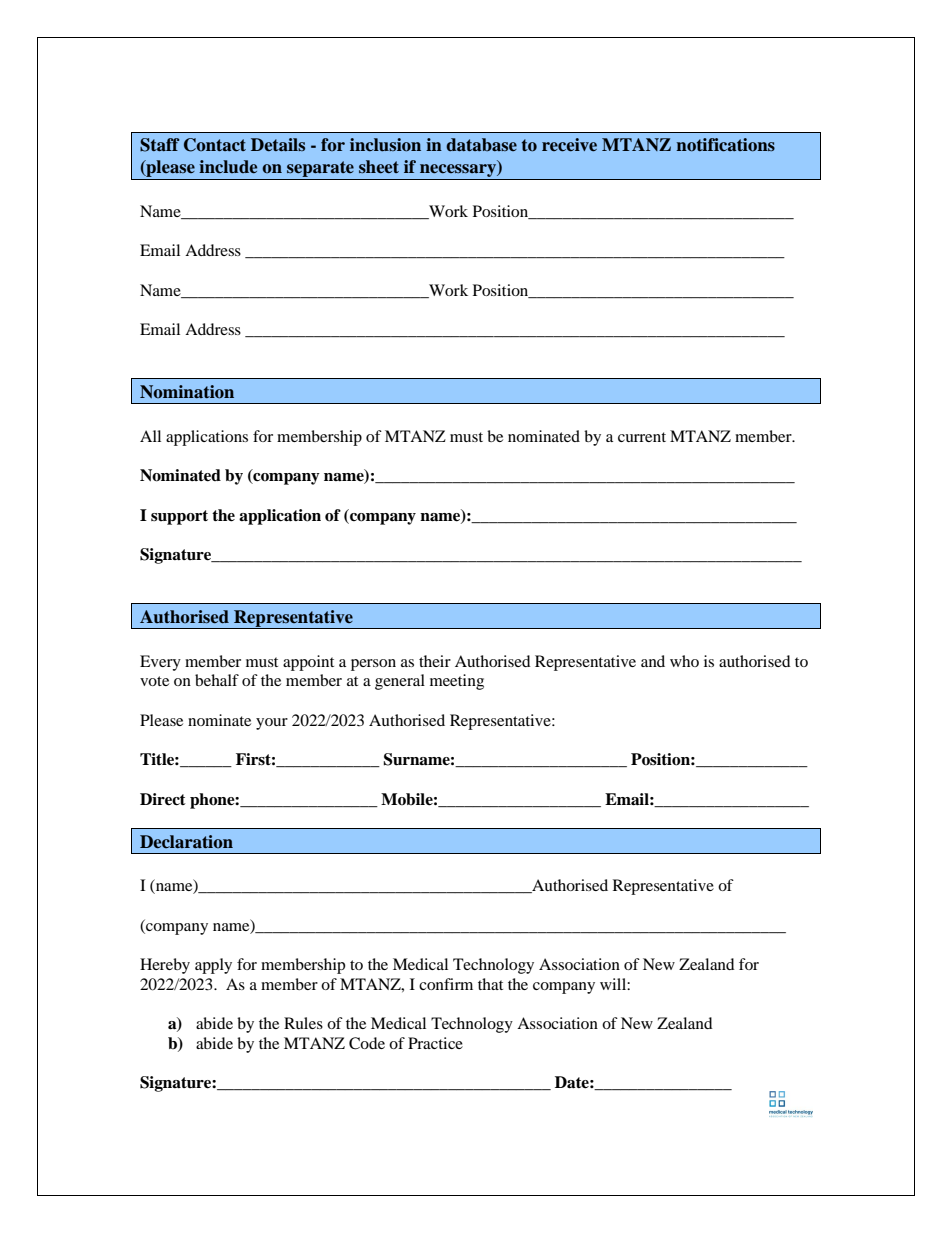 The width and height of the screenshot is (952, 1233). Describe the element at coordinates (481, 144) in the screenshot. I see `database` at that location.
